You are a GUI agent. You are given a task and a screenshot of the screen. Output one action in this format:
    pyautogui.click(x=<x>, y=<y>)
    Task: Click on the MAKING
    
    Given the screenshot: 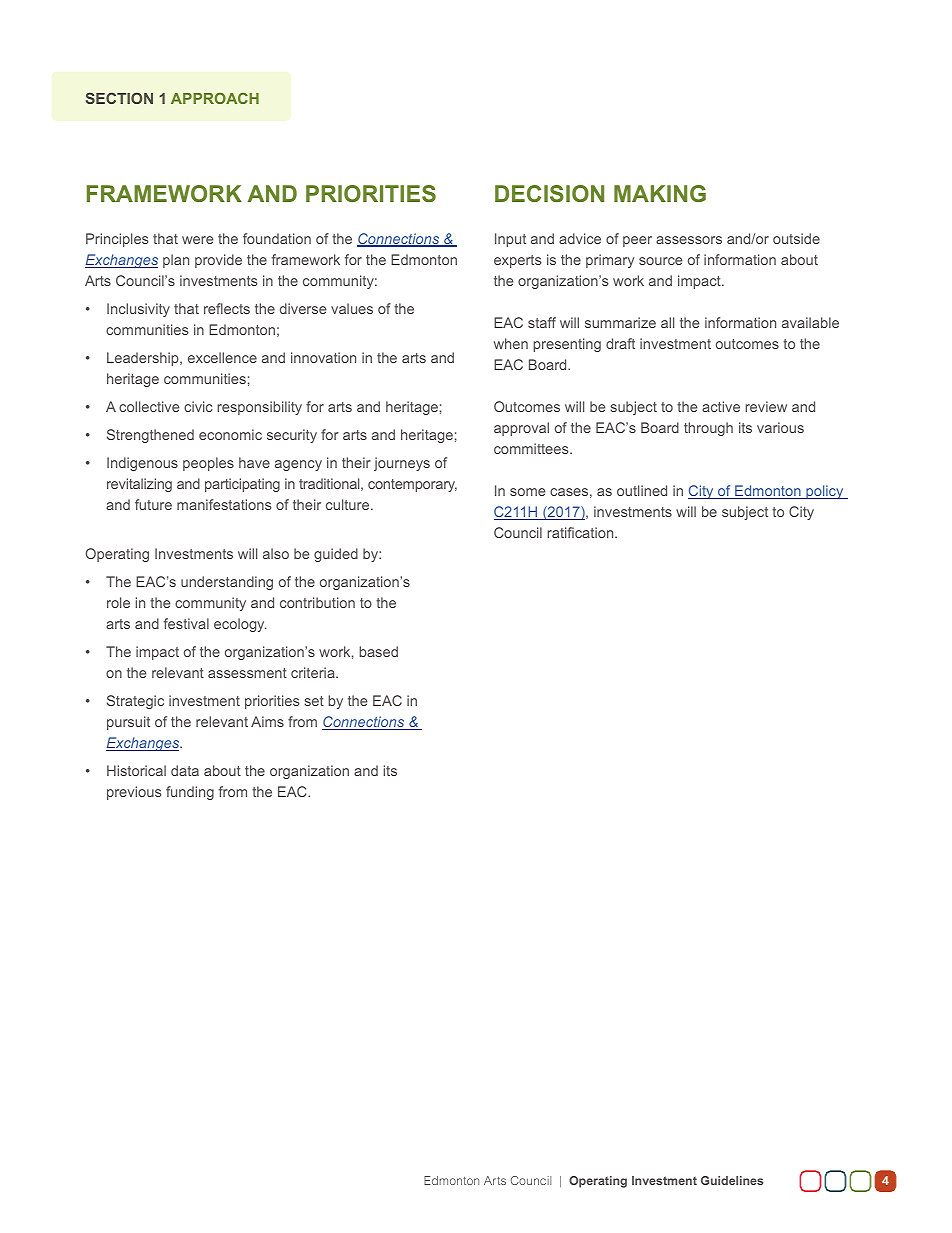 What is the action you would take?
    pyautogui.click(x=660, y=193)
